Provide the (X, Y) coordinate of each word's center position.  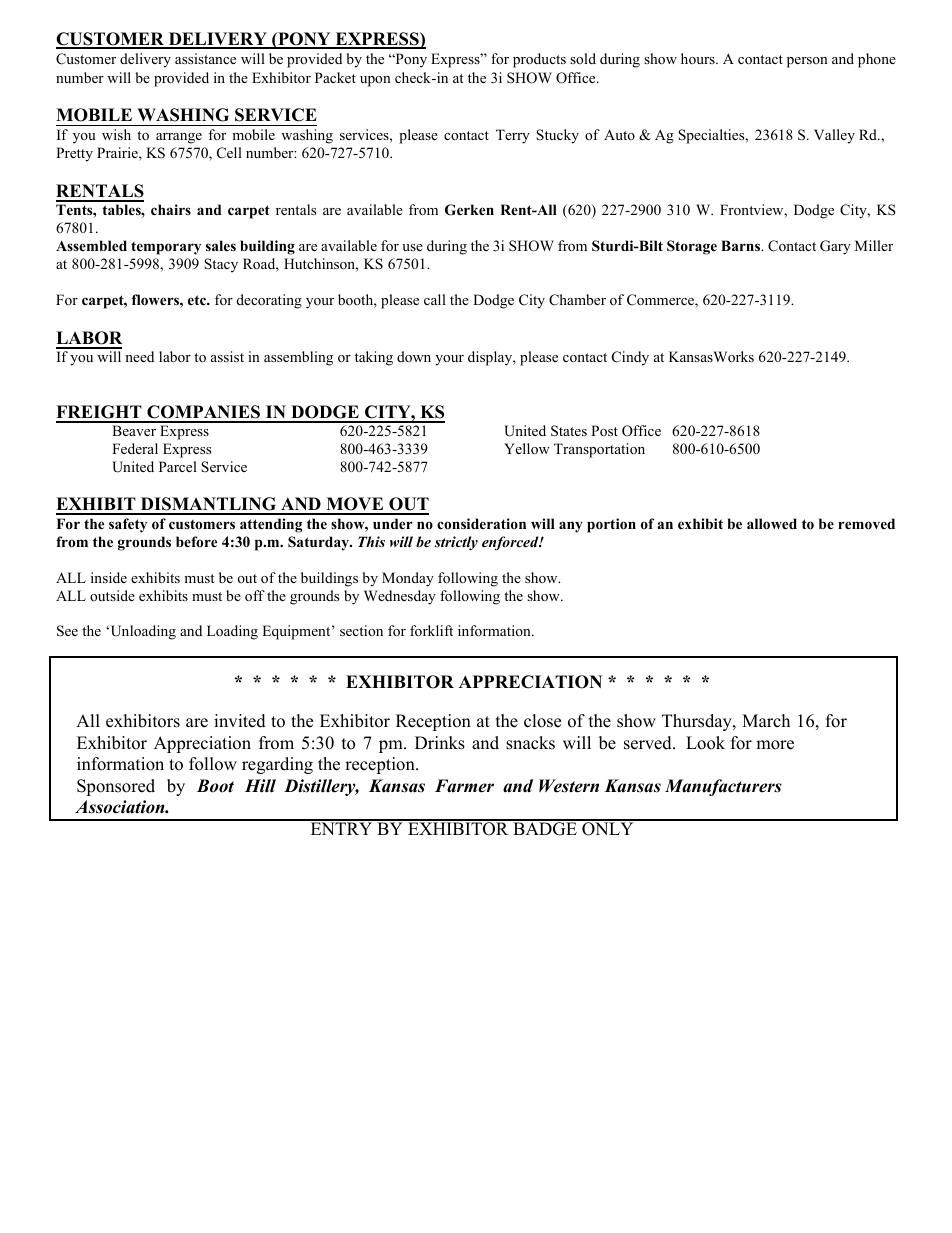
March (766, 721)
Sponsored (116, 787)
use (412, 247)
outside (112, 595)
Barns (741, 245)
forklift (431, 630)
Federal (135, 448)
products (539, 60)
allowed (772, 524)
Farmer (464, 786)
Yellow (527, 448)
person (807, 62)
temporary (166, 248)
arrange (179, 138)
